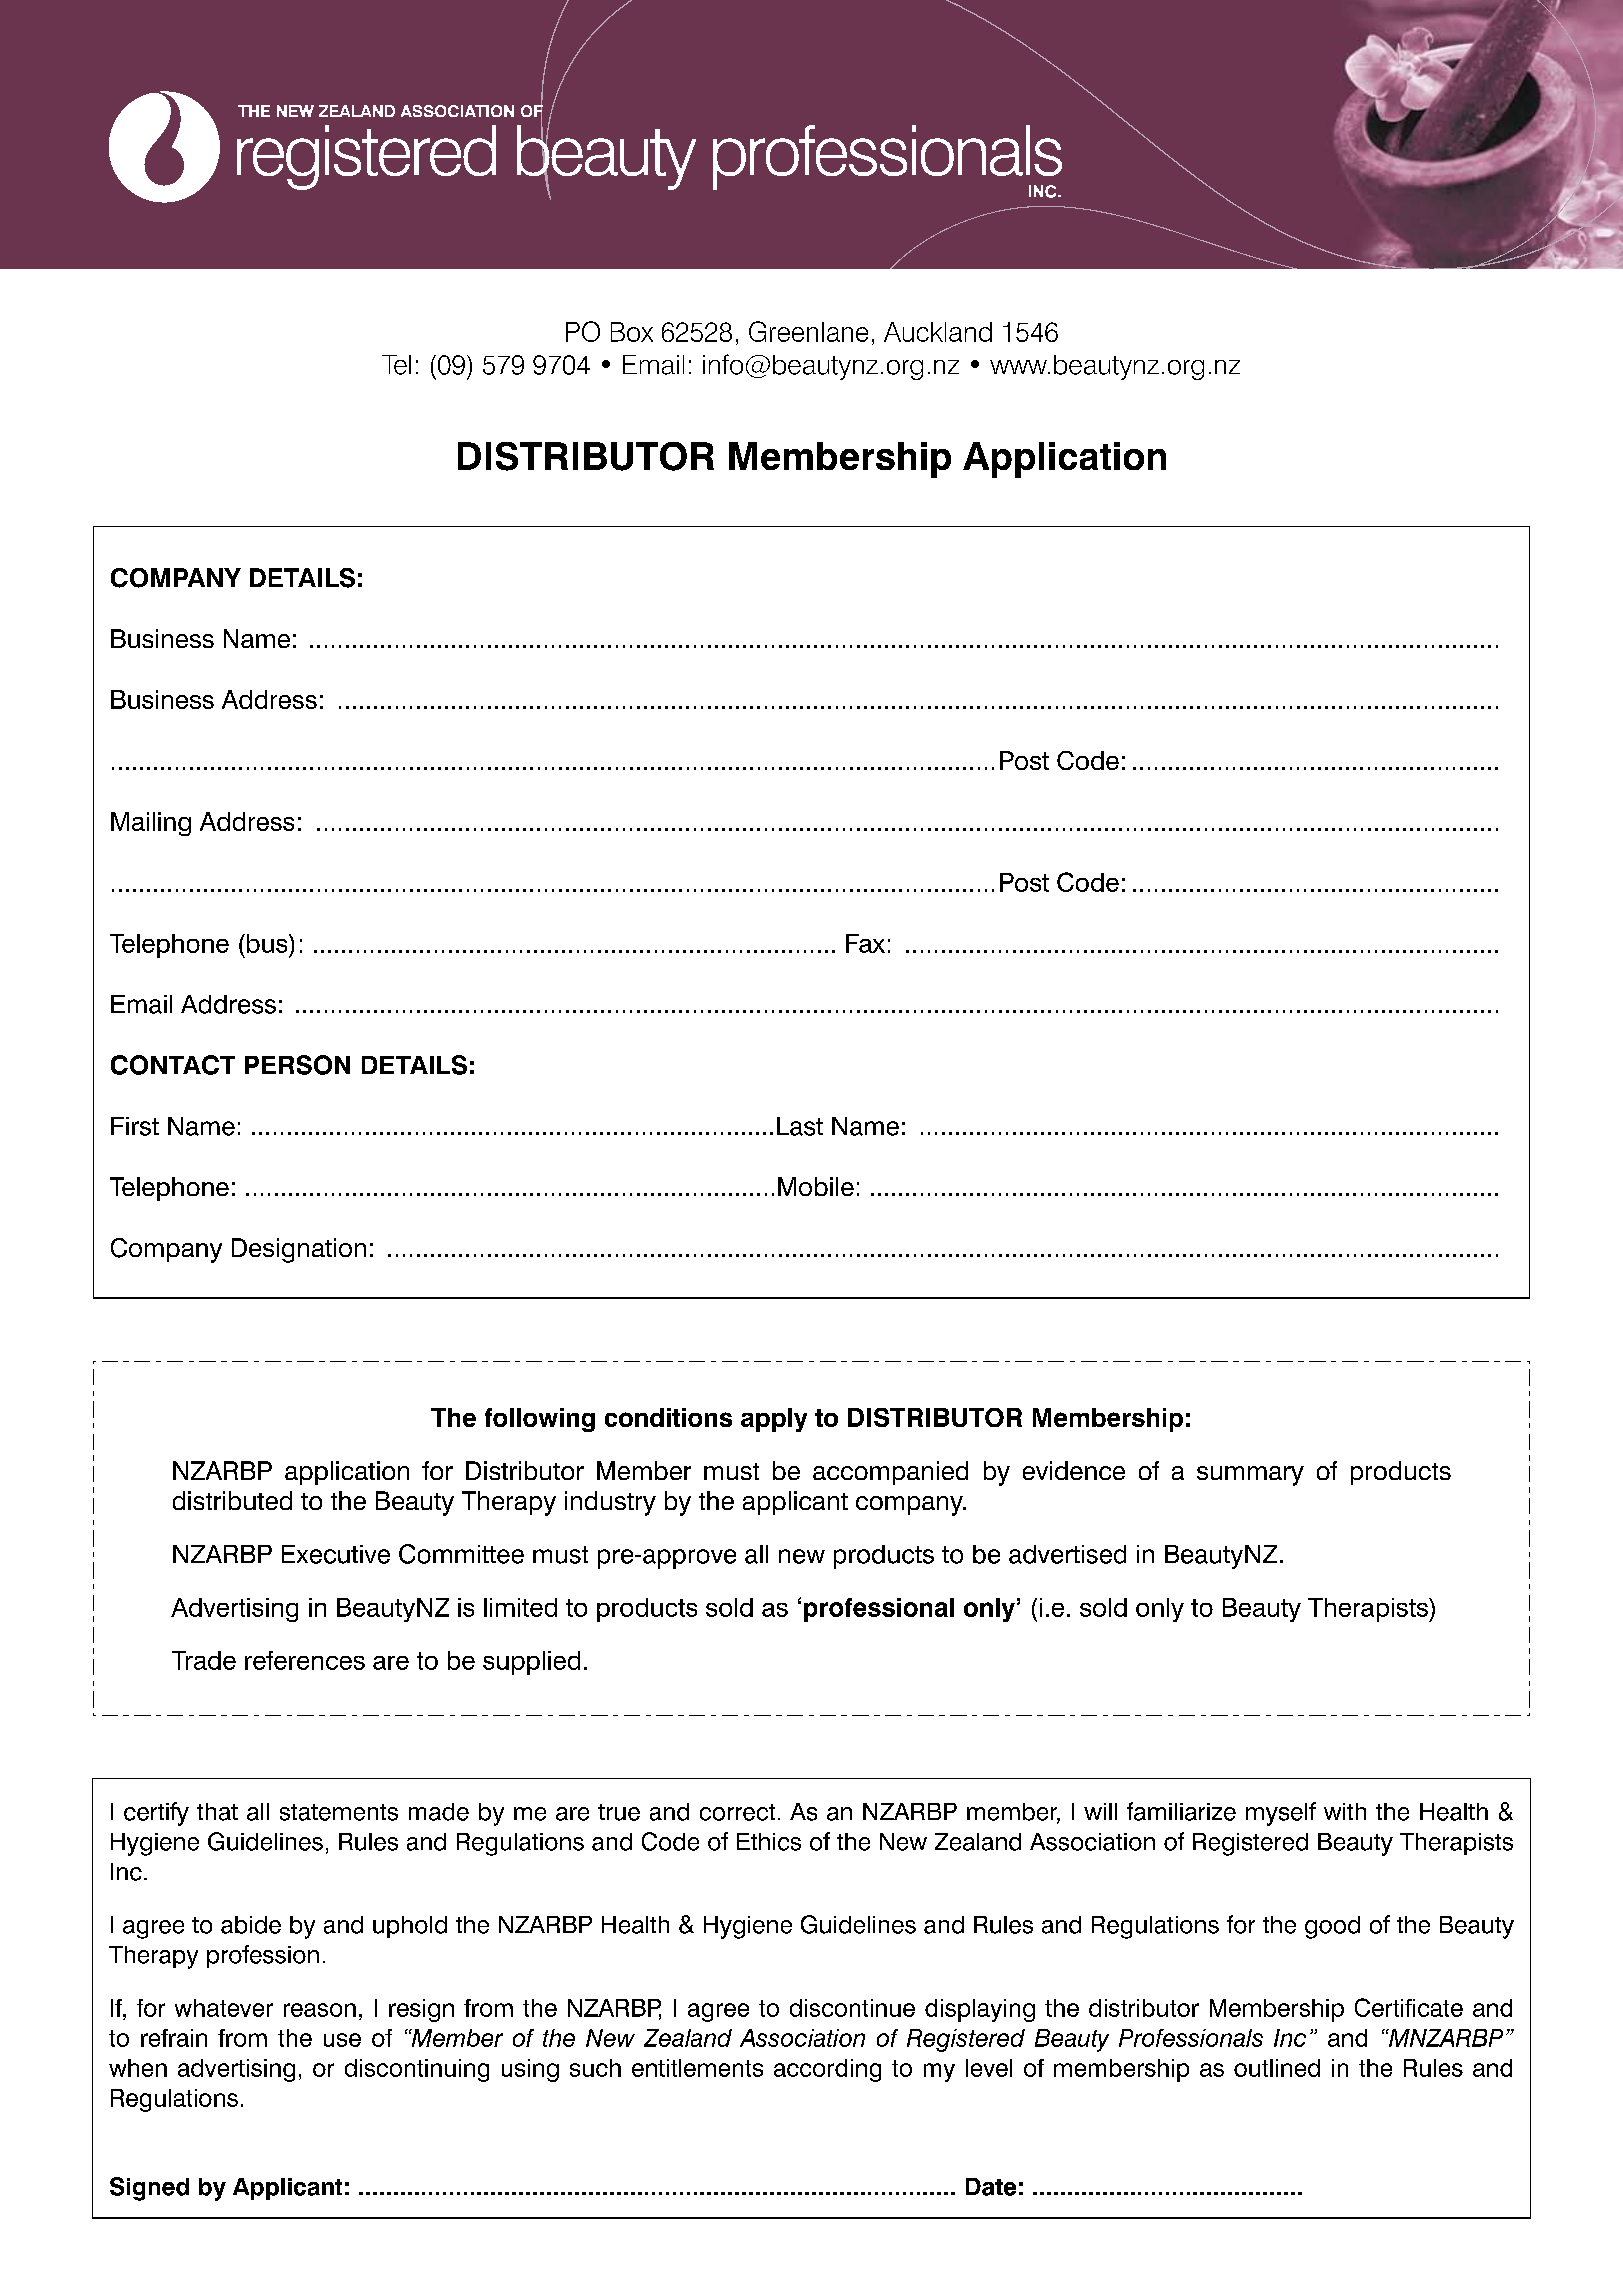  Describe the element at coordinates (342, 2040) in the screenshot. I see `use` at that location.
